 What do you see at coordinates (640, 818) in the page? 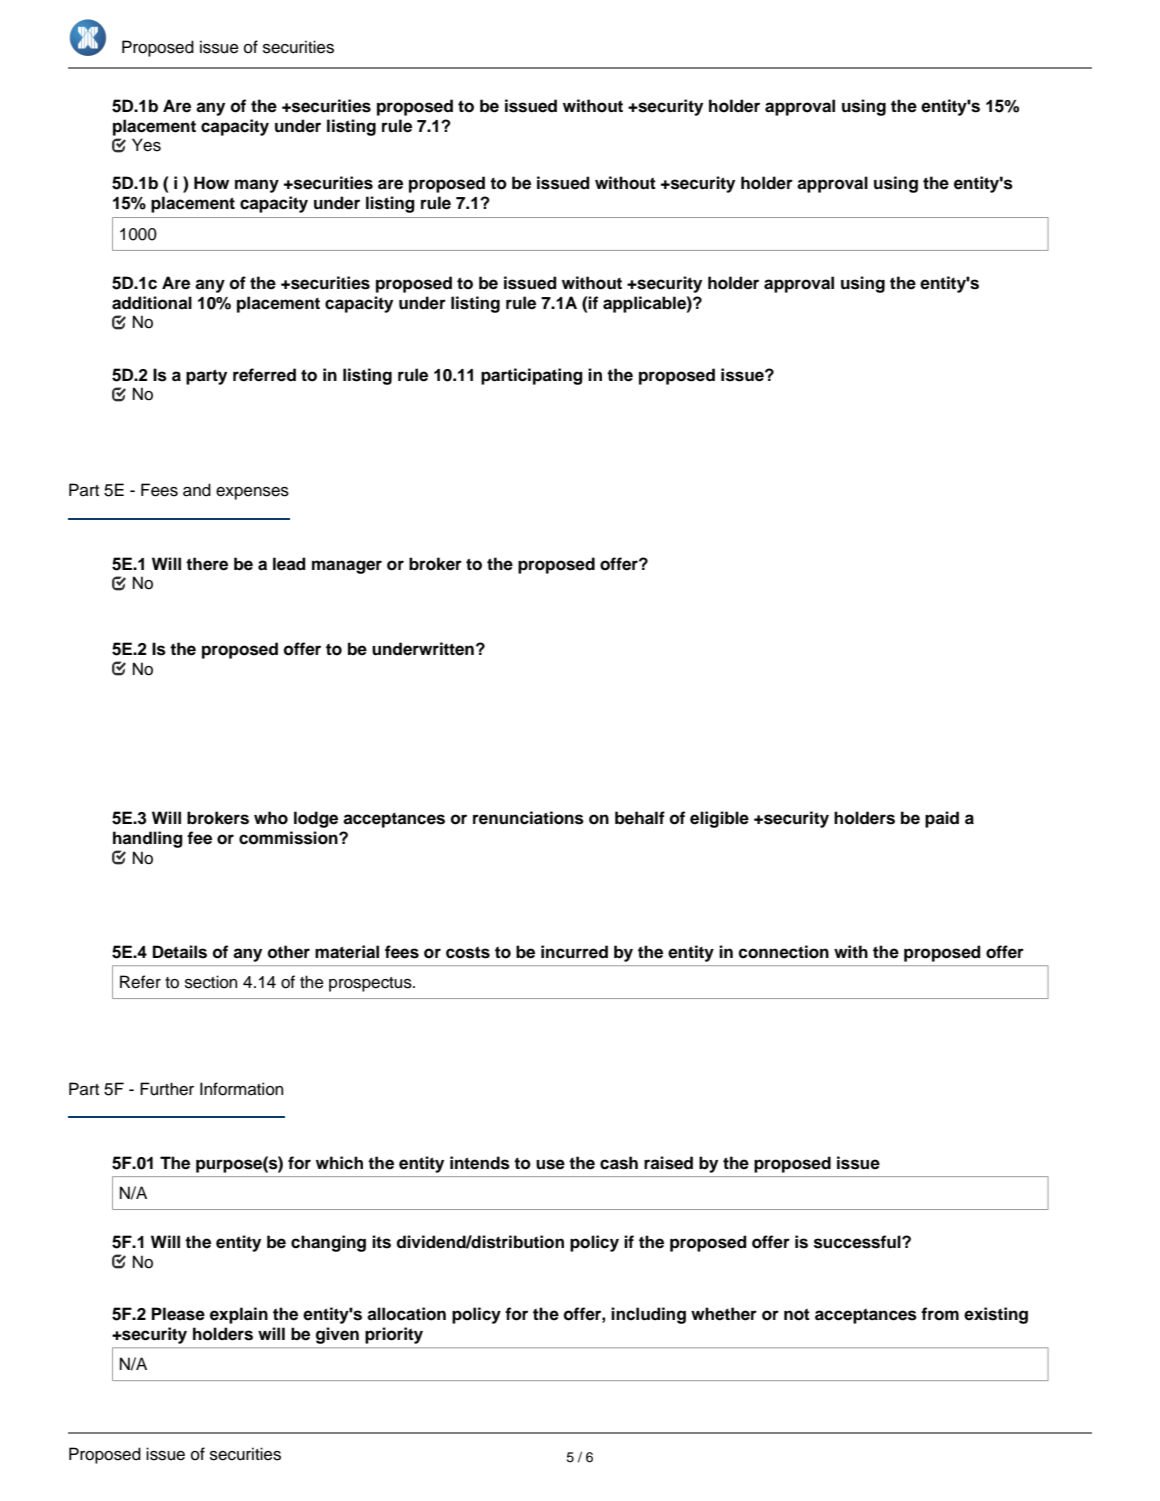
I see `behalf` at bounding box center [640, 818].
